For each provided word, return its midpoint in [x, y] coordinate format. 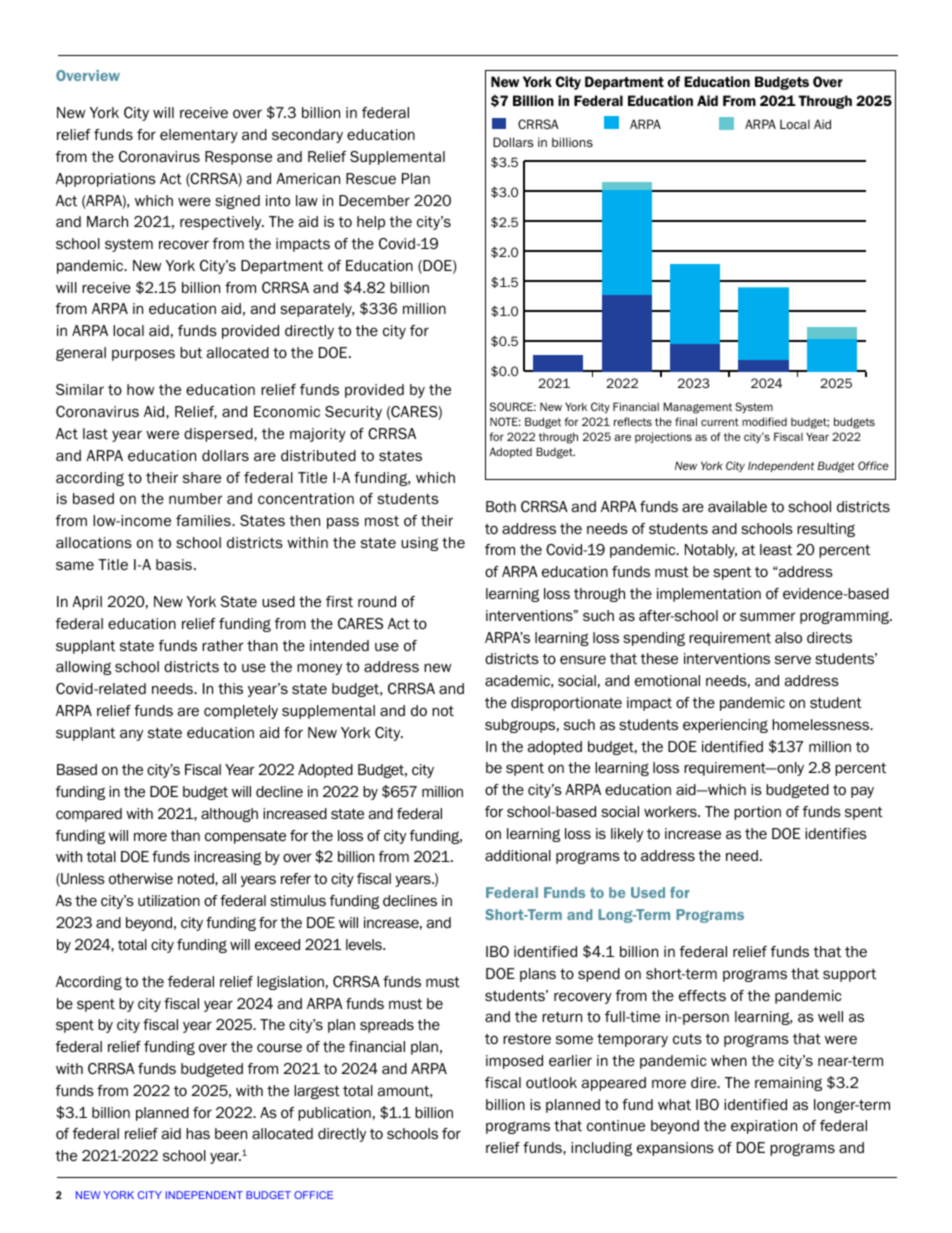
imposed [514, 1062]
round [377, 602]
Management [697, 408]
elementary [199, 136]
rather [223, 645]
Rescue [371, 179]
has [198, 1133]
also [788, 638]
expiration [764, 1127]
